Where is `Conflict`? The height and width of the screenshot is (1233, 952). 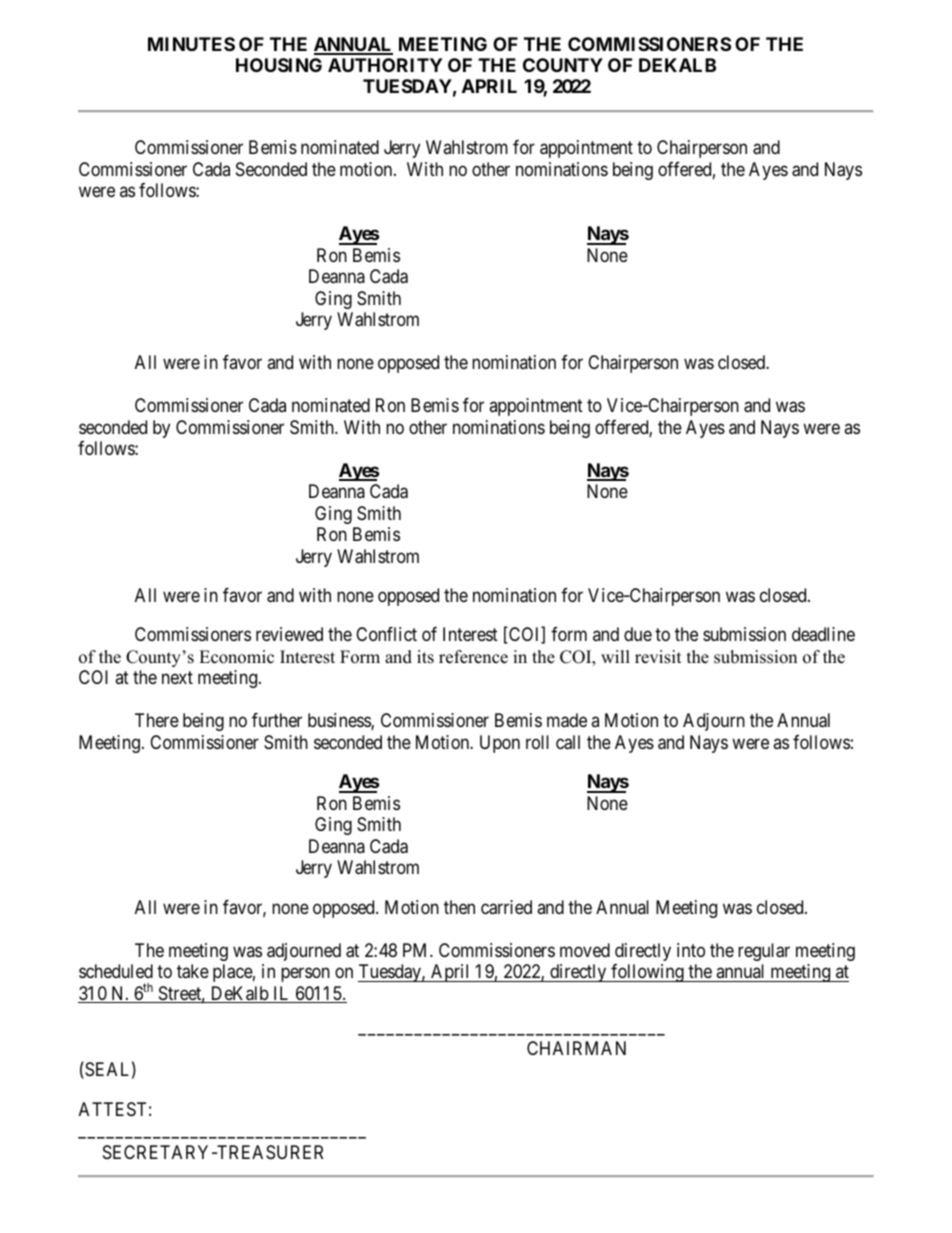
Conflict is located at coordinates (386, 634).
